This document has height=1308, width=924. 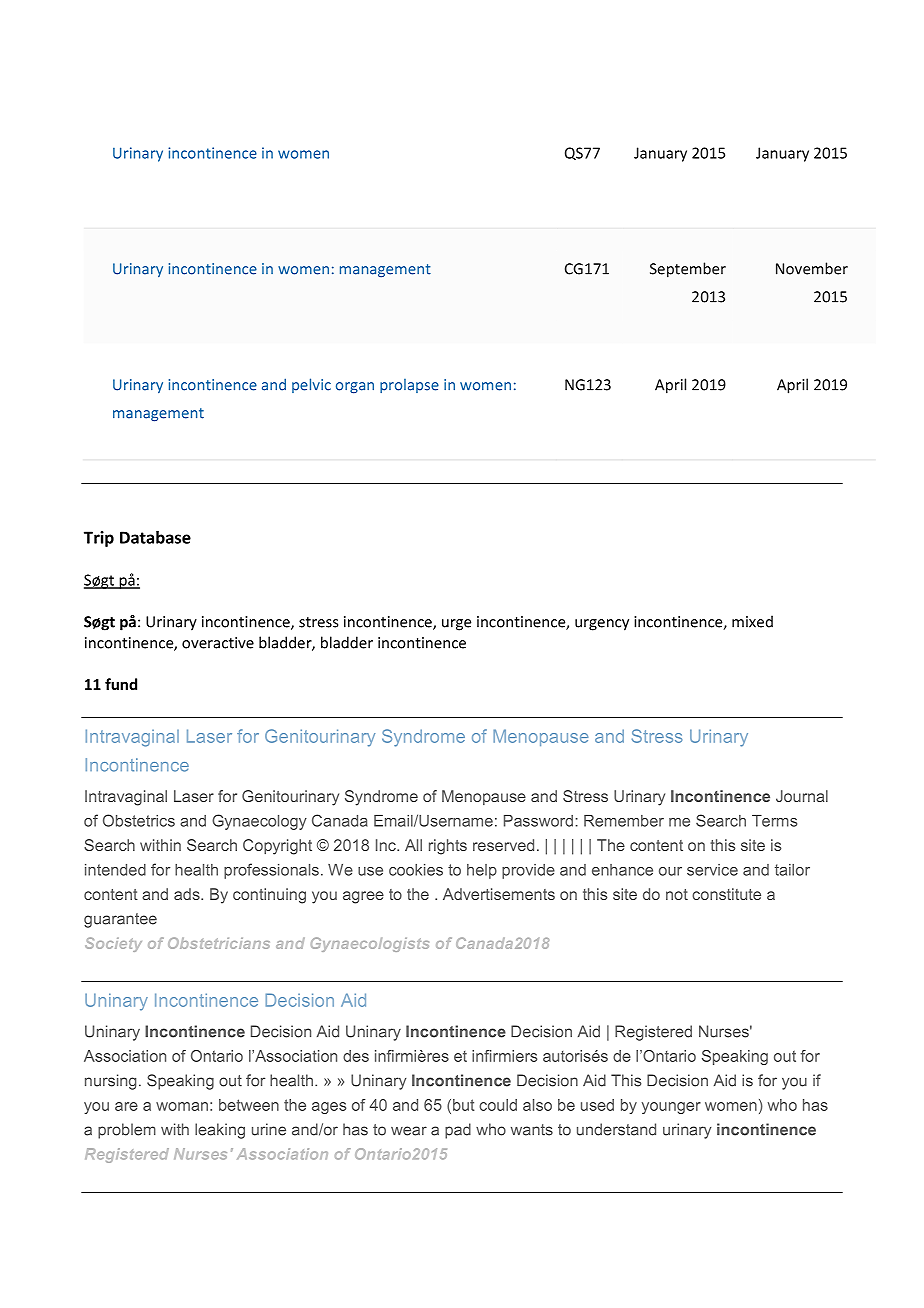 What do you see at coordinates (409, 386) in the document?
I see `prolapse` at bounding box center [409, 386].
